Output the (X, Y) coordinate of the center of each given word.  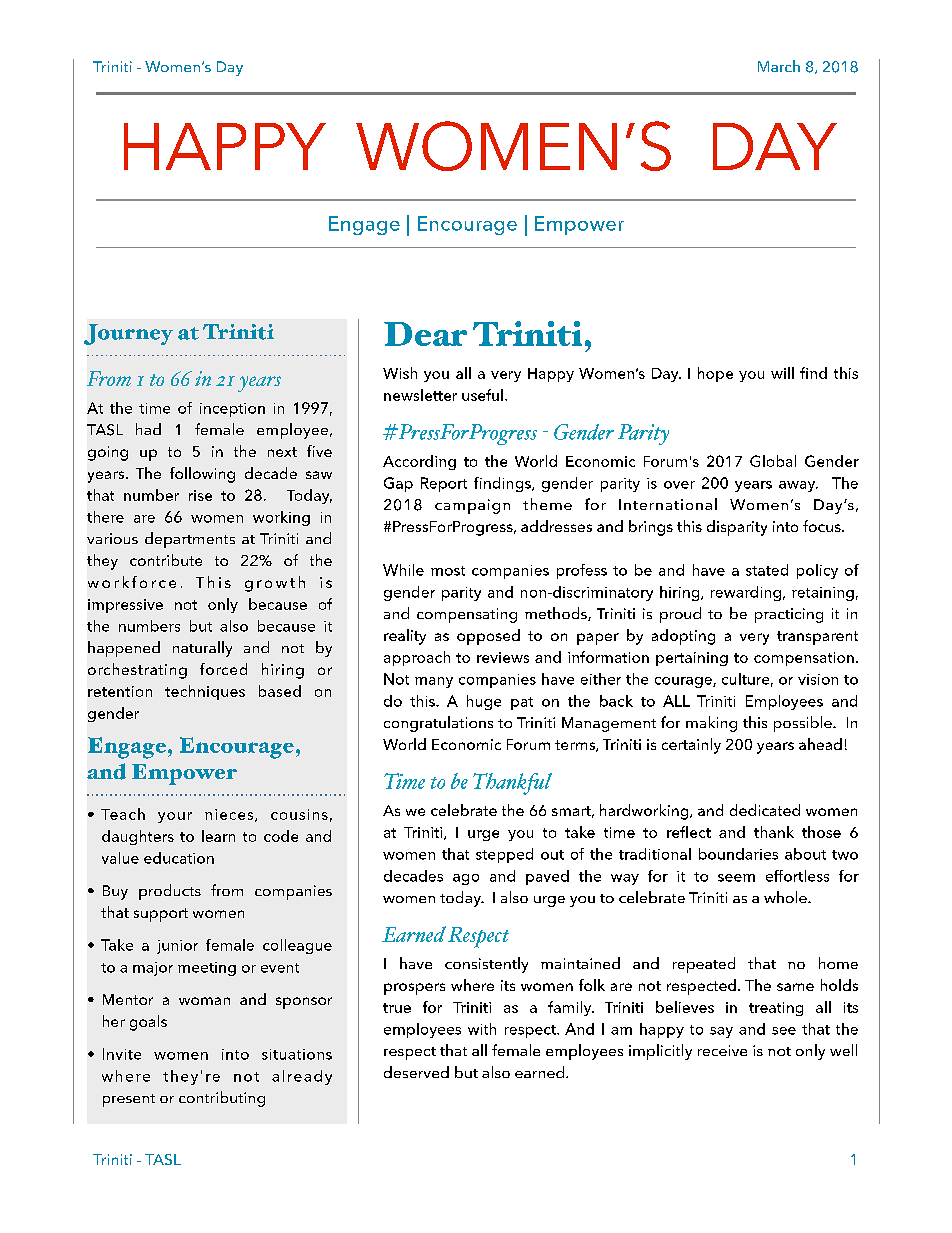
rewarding (747, 593)
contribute (166, 560)
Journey (128, 334)
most (448, 571)
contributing (222, 1099)
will (782, 373)
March (779, 66)
